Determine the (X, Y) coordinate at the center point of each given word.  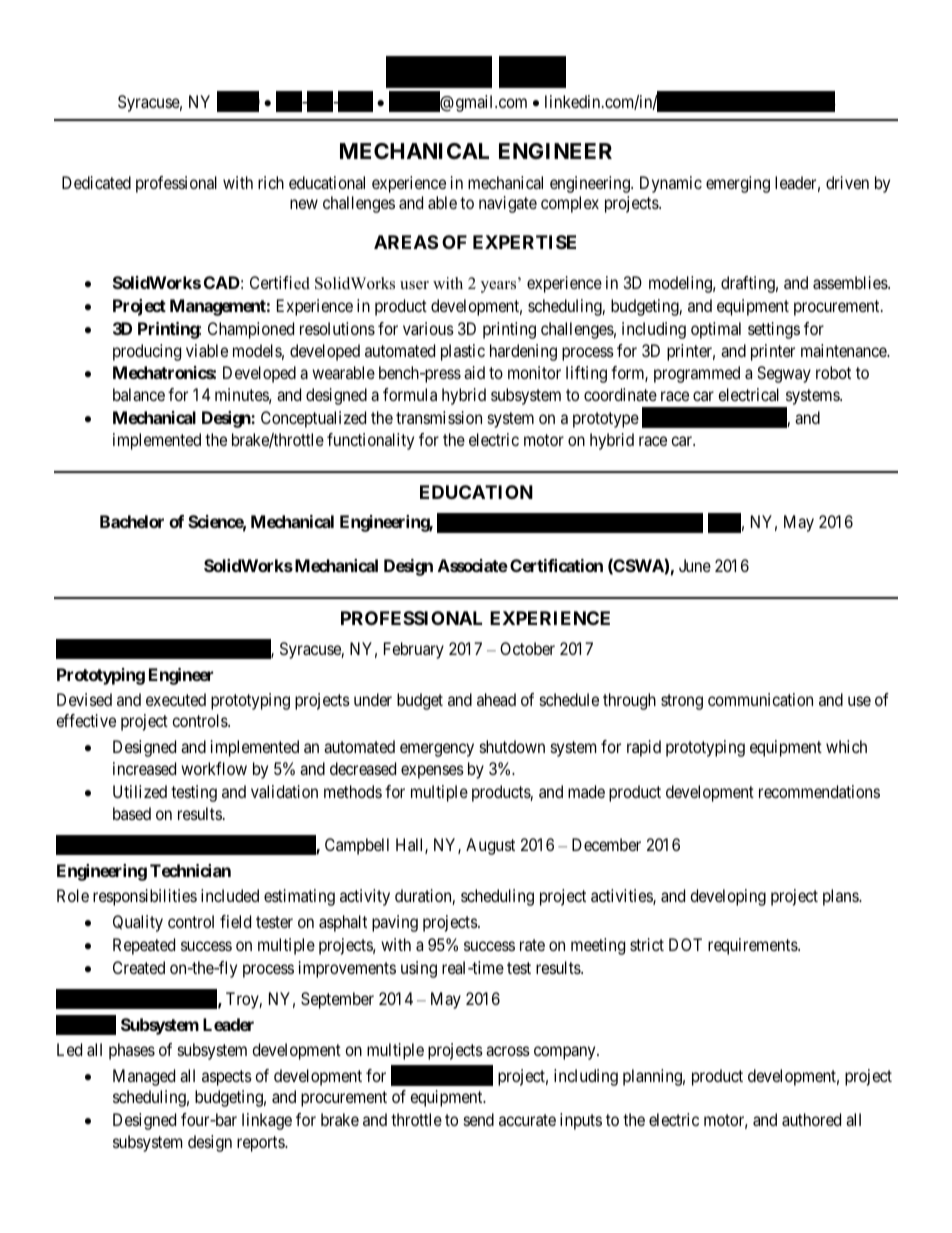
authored (811, 1119)
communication (760, 699)
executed (176, 699)
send (479, 1119)
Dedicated (96, 182)
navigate (508, 204)
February (414, 650)
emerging (738, 184)
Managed (144, 1077)
